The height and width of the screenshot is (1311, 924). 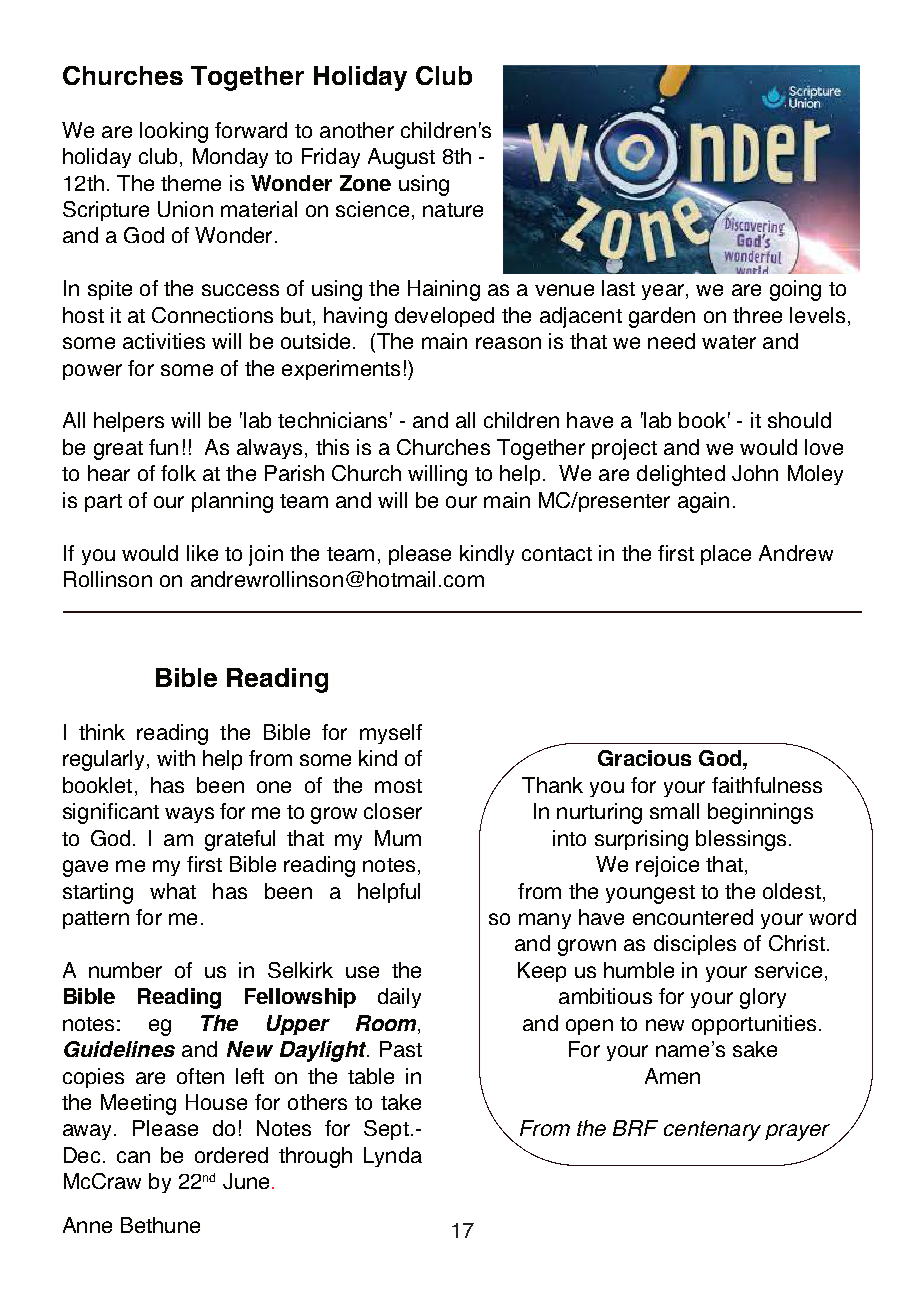 What do you see at coordinates (741, 840) in the screenshot?
I see `blessings` at bounding box center [741, 840].
